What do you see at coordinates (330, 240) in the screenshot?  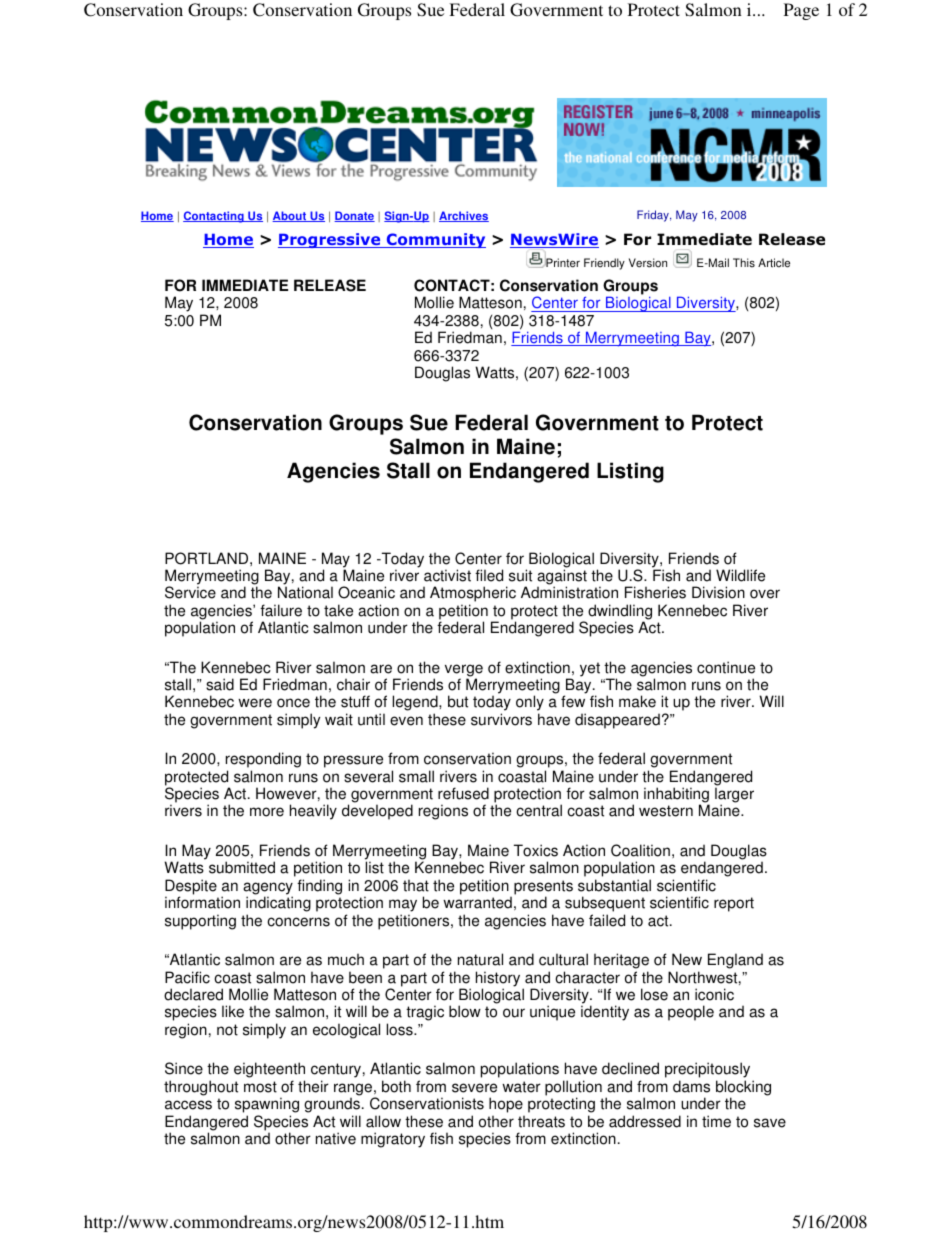 I see `Progressive` at bounding box center [330, 240].
